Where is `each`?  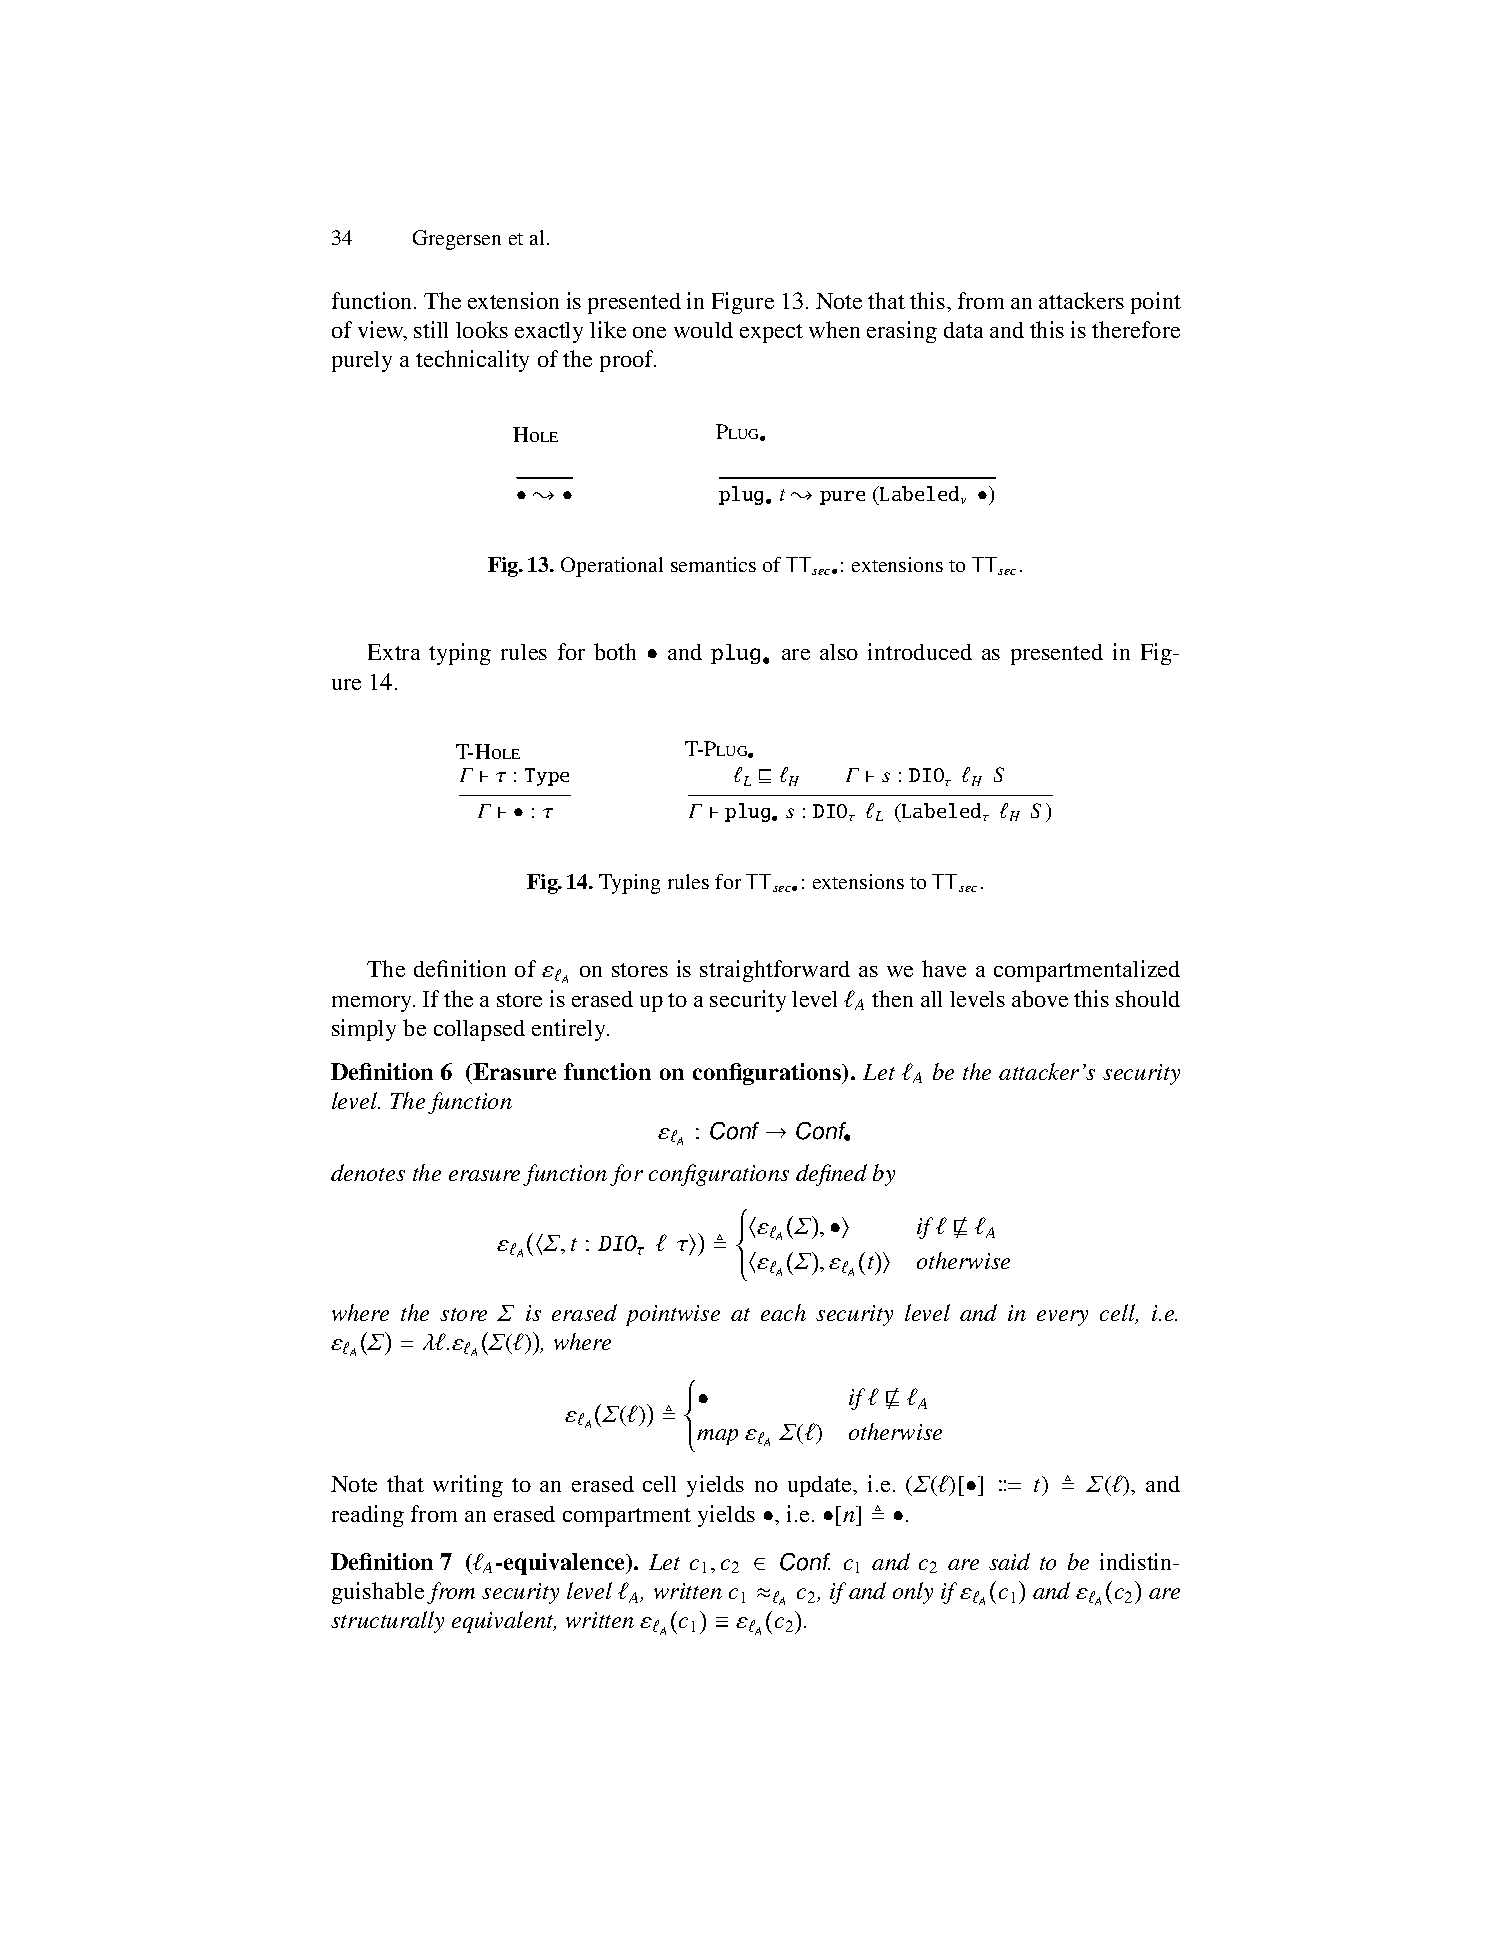 each is located at coordinates (783, 1312).
